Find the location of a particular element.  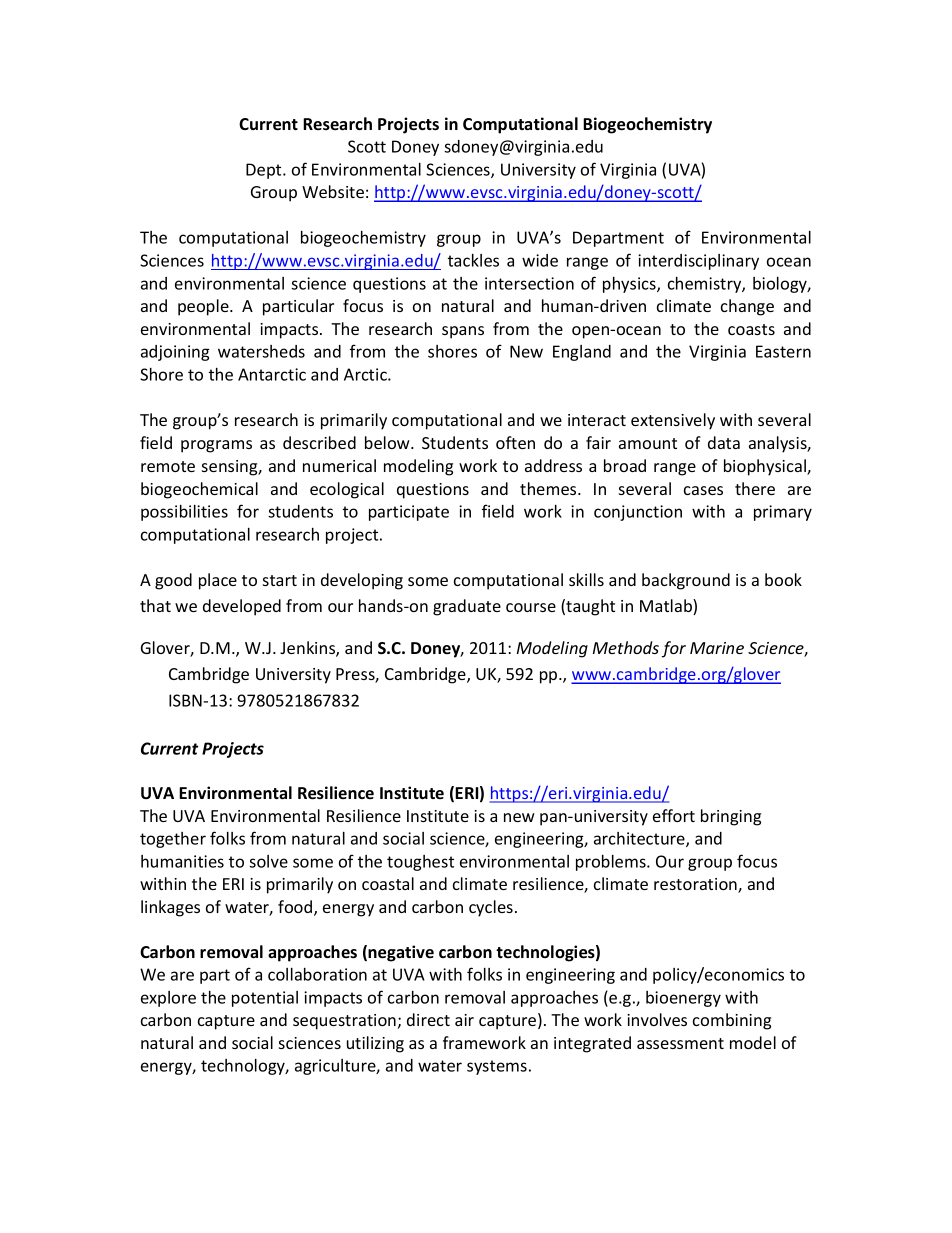

tackles is located at coordinates (473, 260).
